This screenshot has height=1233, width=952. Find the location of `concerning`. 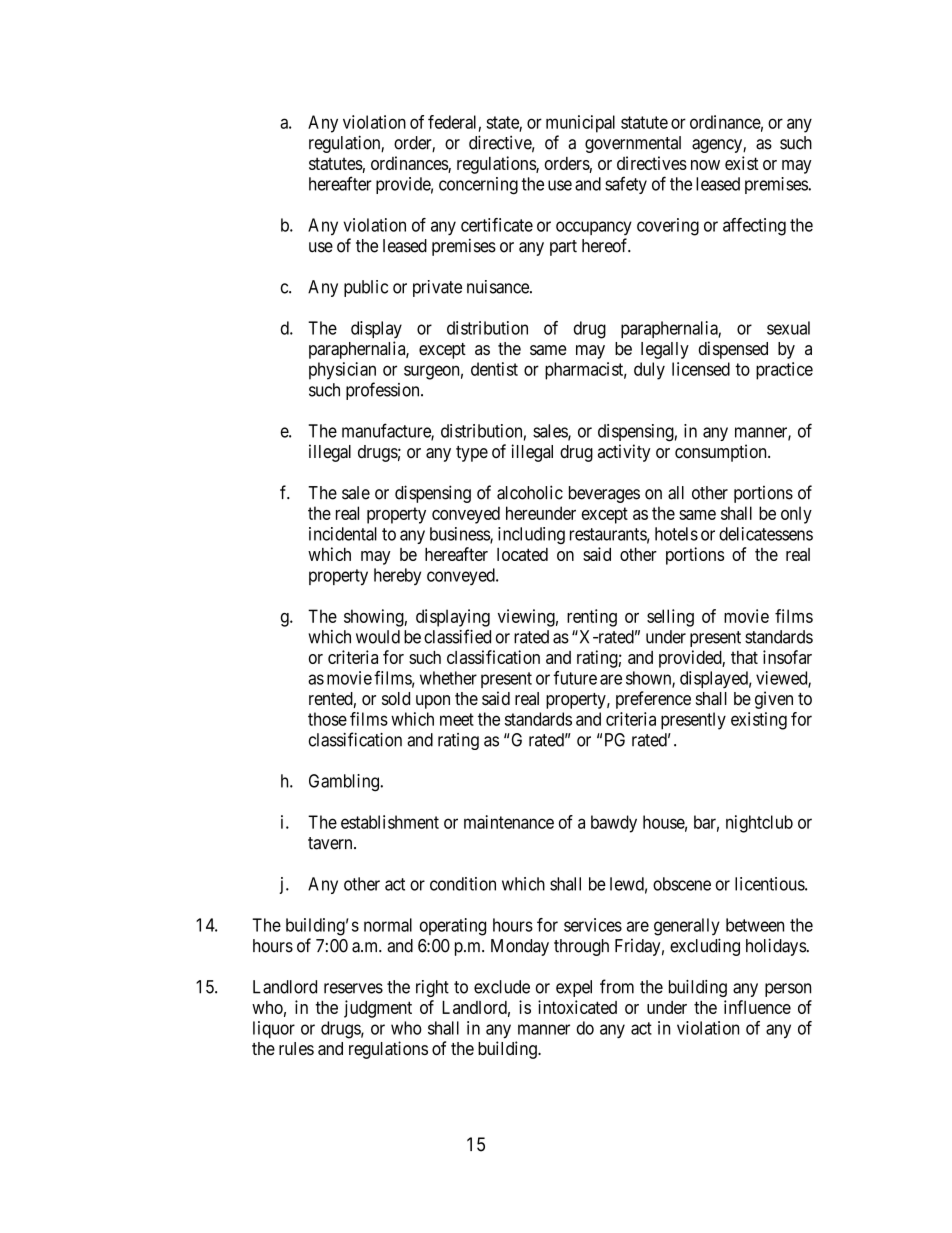

concerning is located at coordinates (478, 186).
